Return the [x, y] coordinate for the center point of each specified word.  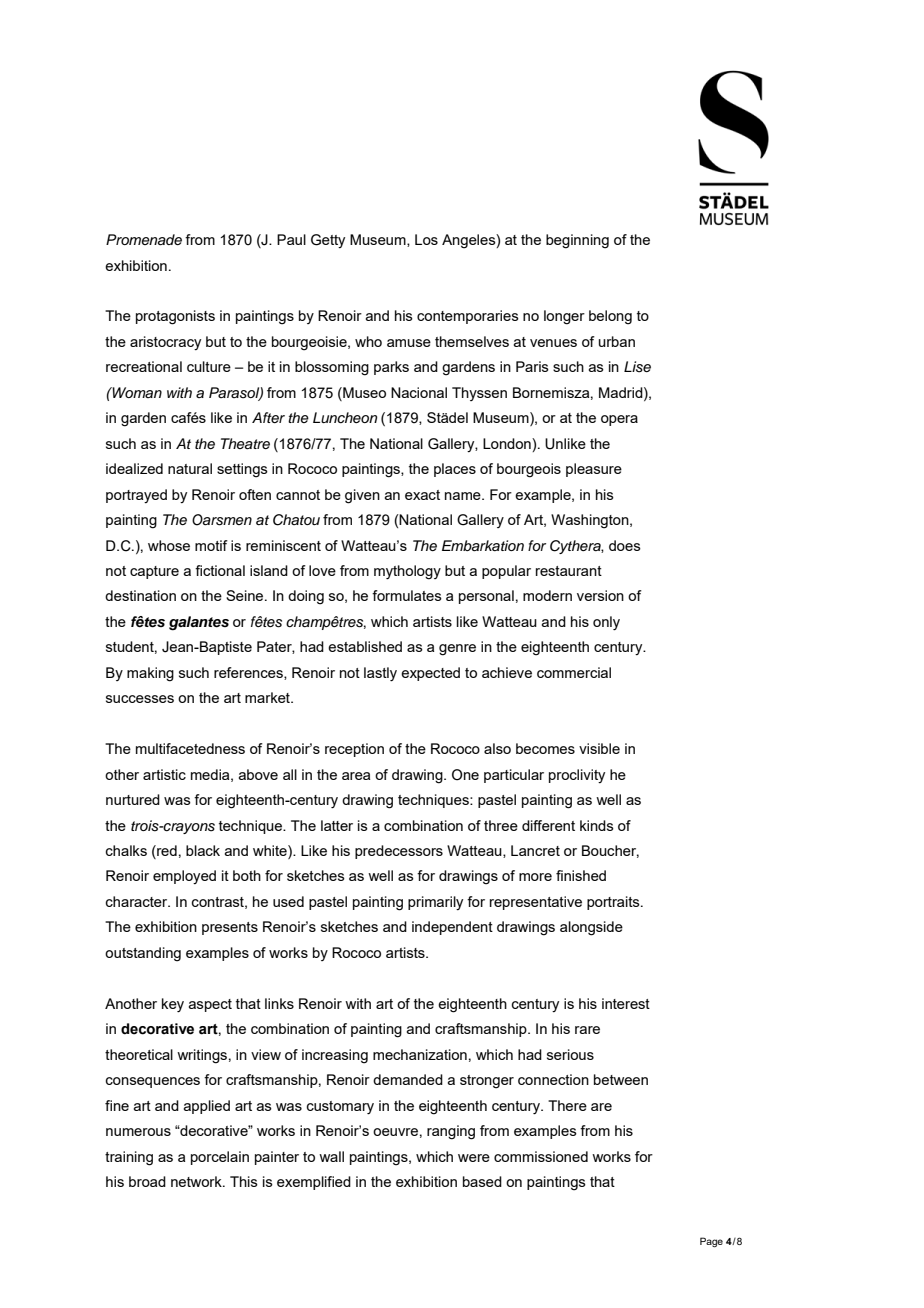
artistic [164, 774]
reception [354, 750]
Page [711, 1242]
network [197, 1181]
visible [599, 748]
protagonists [175, 317]
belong [610, 317]
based [482, 1181]
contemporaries [468, 317]
